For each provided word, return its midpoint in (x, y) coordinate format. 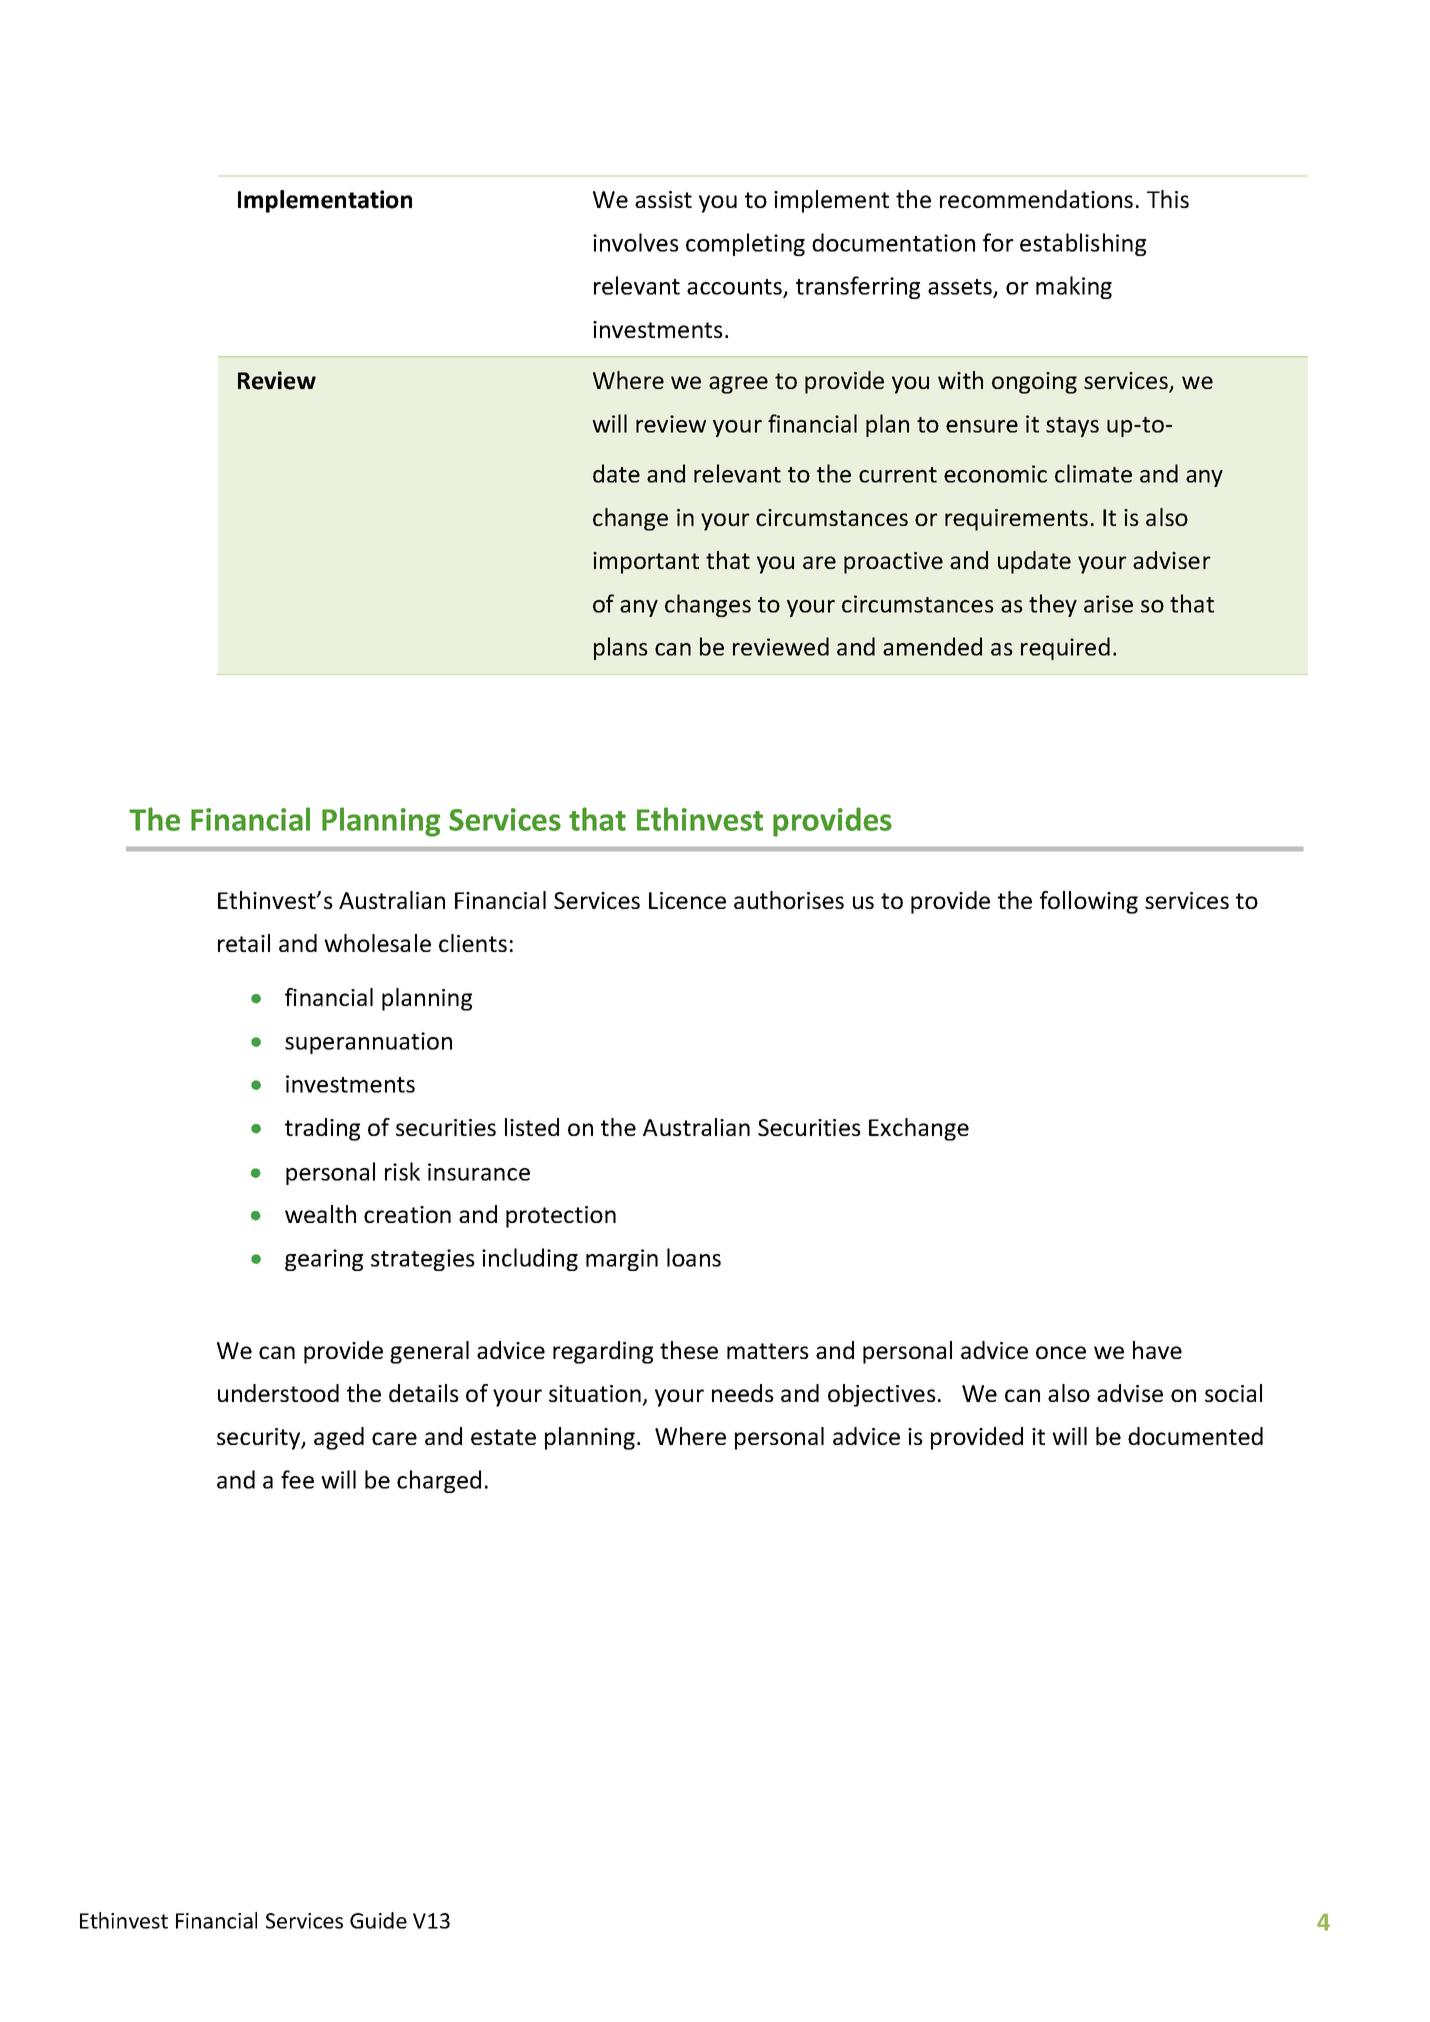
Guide (378, 1920)
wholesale (377, 943)
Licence (687, 900)
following (1089, 902)
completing (745, 244)
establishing (1083, 244)
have (1157, 1350)
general (429, 1352)
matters (768, 1351)
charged (439, 1481)
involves (636, 242)
